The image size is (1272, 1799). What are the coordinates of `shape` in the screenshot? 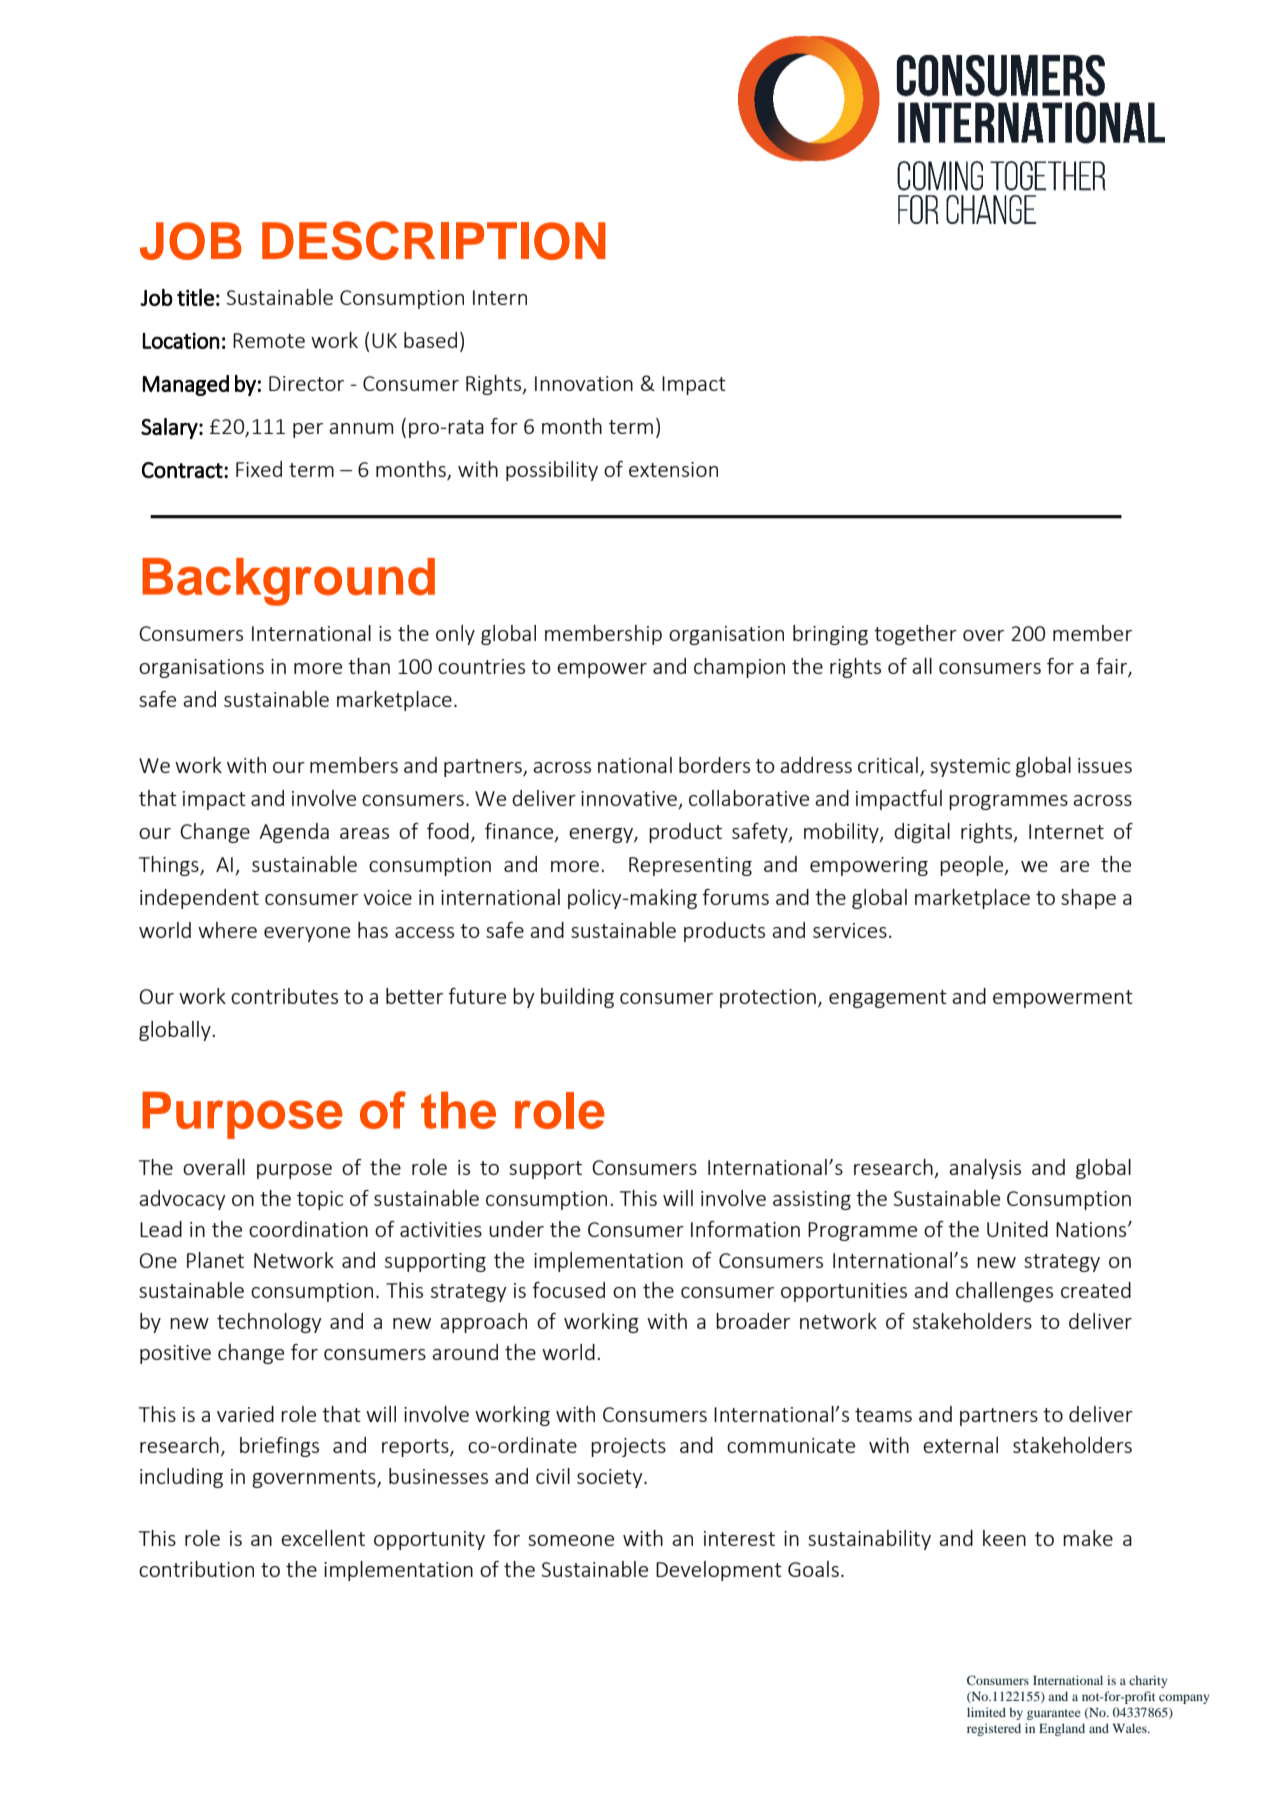 It's located at (1088, 899).
